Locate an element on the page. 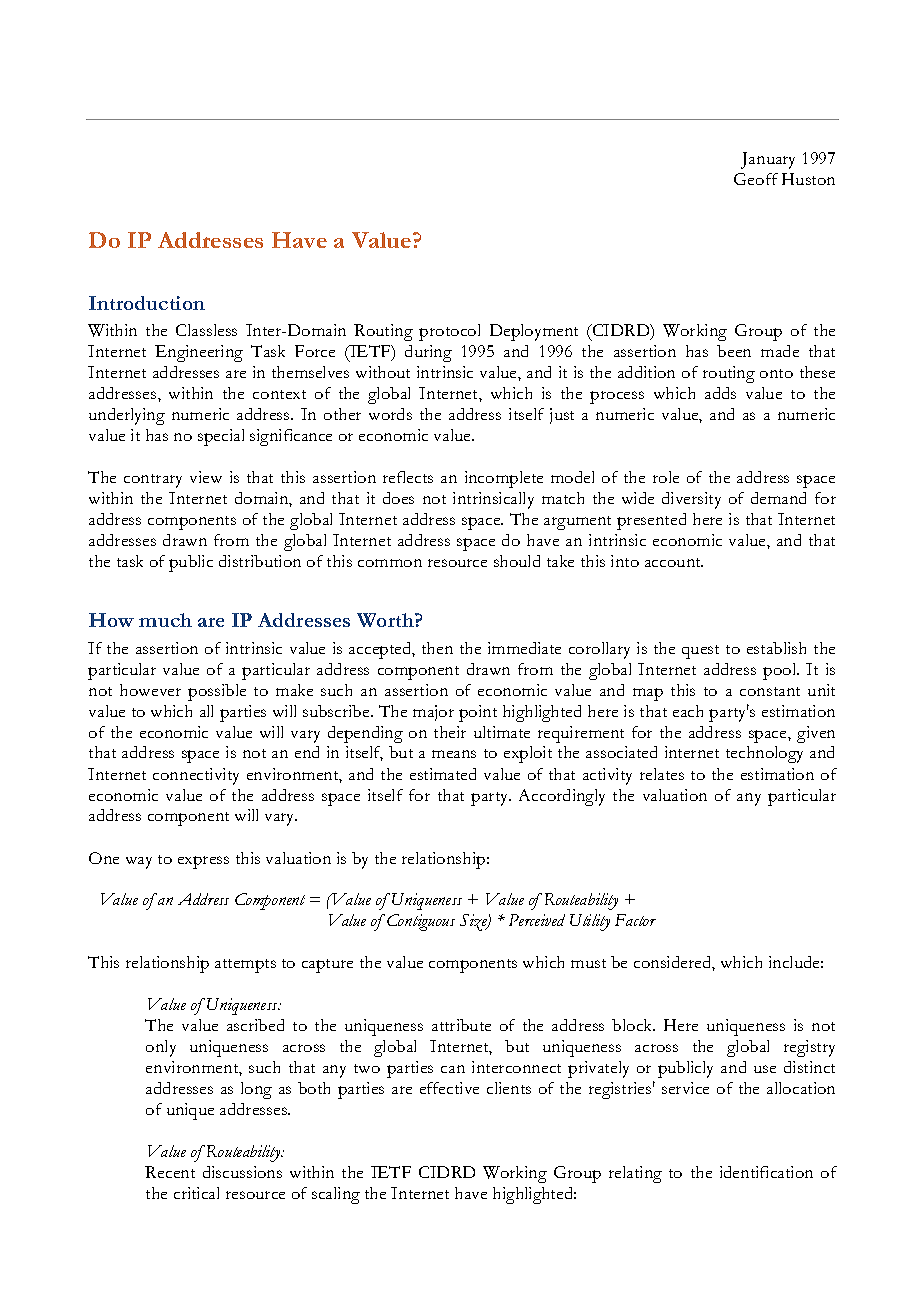 The width and height of the page is (924, 1308). constant is located at coordinates (770, 691).
